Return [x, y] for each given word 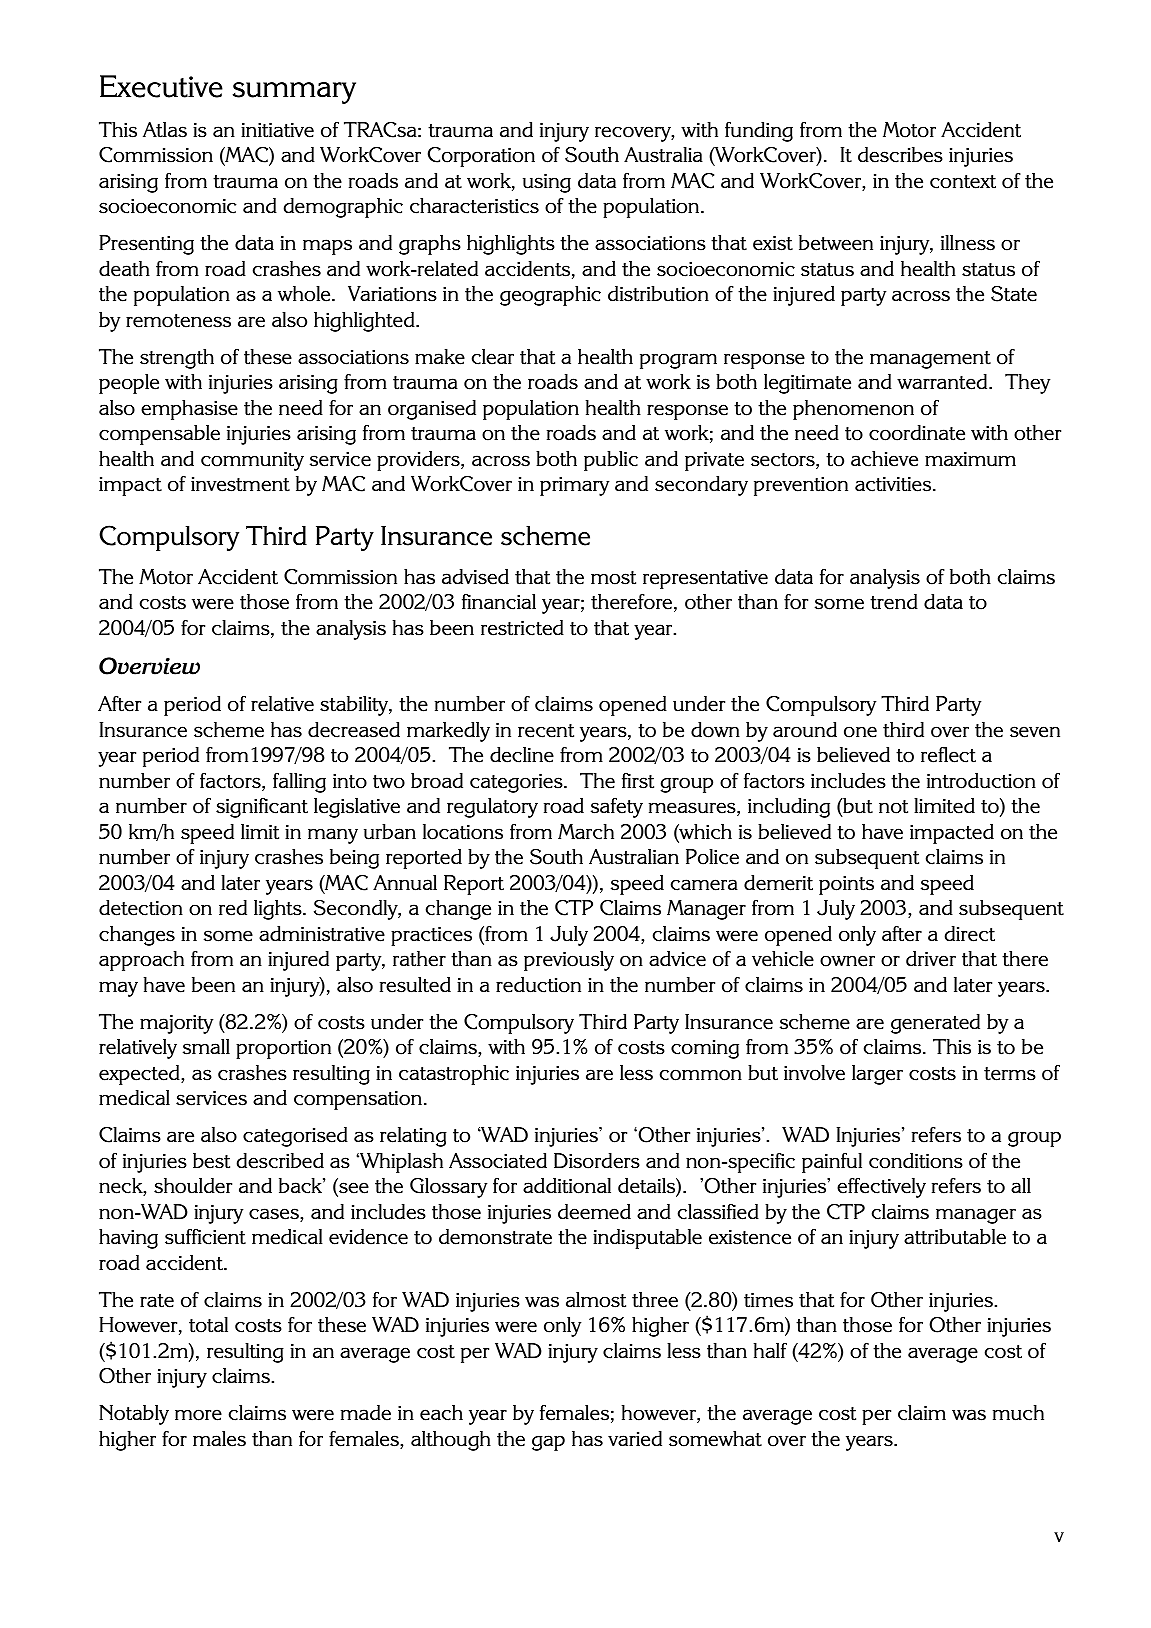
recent [546, 731]
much [1018, 1413]
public [611, 461]
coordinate [917, 433]
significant [262, 808]
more [198, 1415]
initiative [277, 130]
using [547, 183]
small [206, 1047]
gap [548, 1443]
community [252, 461]
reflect [948, 755]
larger [877, 1075]
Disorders [597, 1161]
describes [900, 155]
